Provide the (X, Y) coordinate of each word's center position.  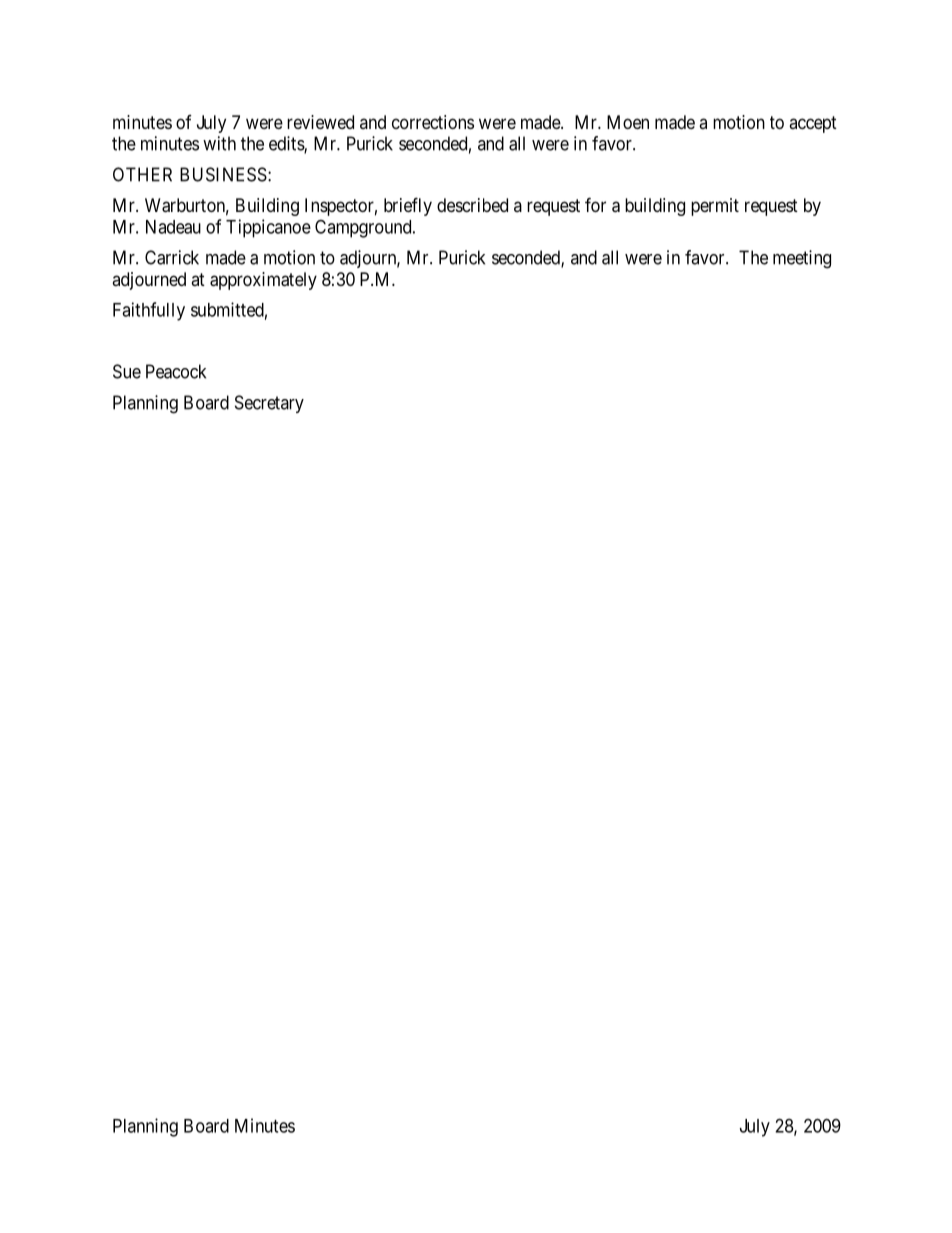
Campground (364, 228)
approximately (263, 281)
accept (813, 124)
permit (715, 207)
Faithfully (149, 311)
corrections (433, 122)
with (219, 143)
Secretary (269, 404)
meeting (802, 259)
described (472, 205)
